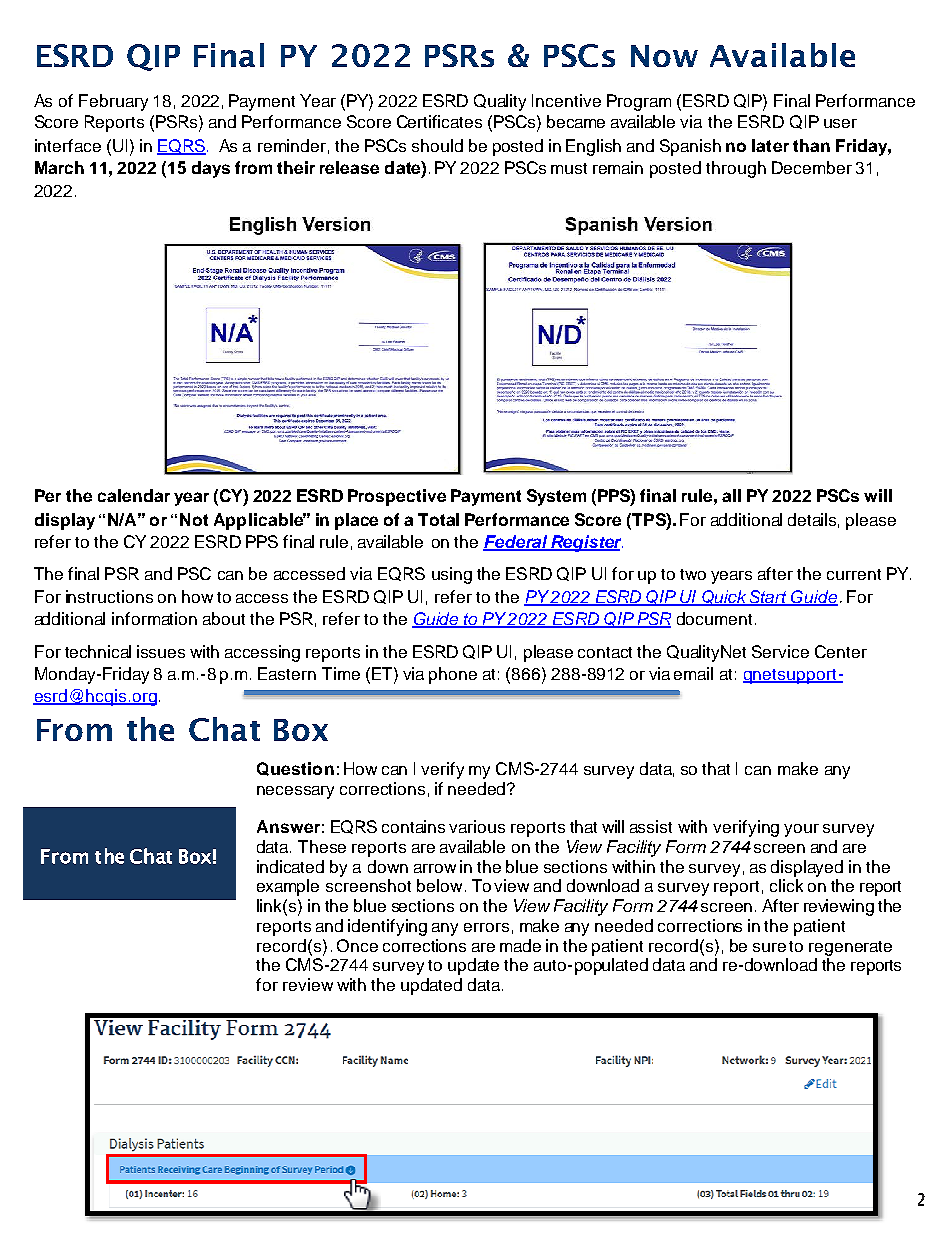 This image has width=952, height=1233. Describe the element at coordinates (194, 519) in the image. I see `Not` at that location.
